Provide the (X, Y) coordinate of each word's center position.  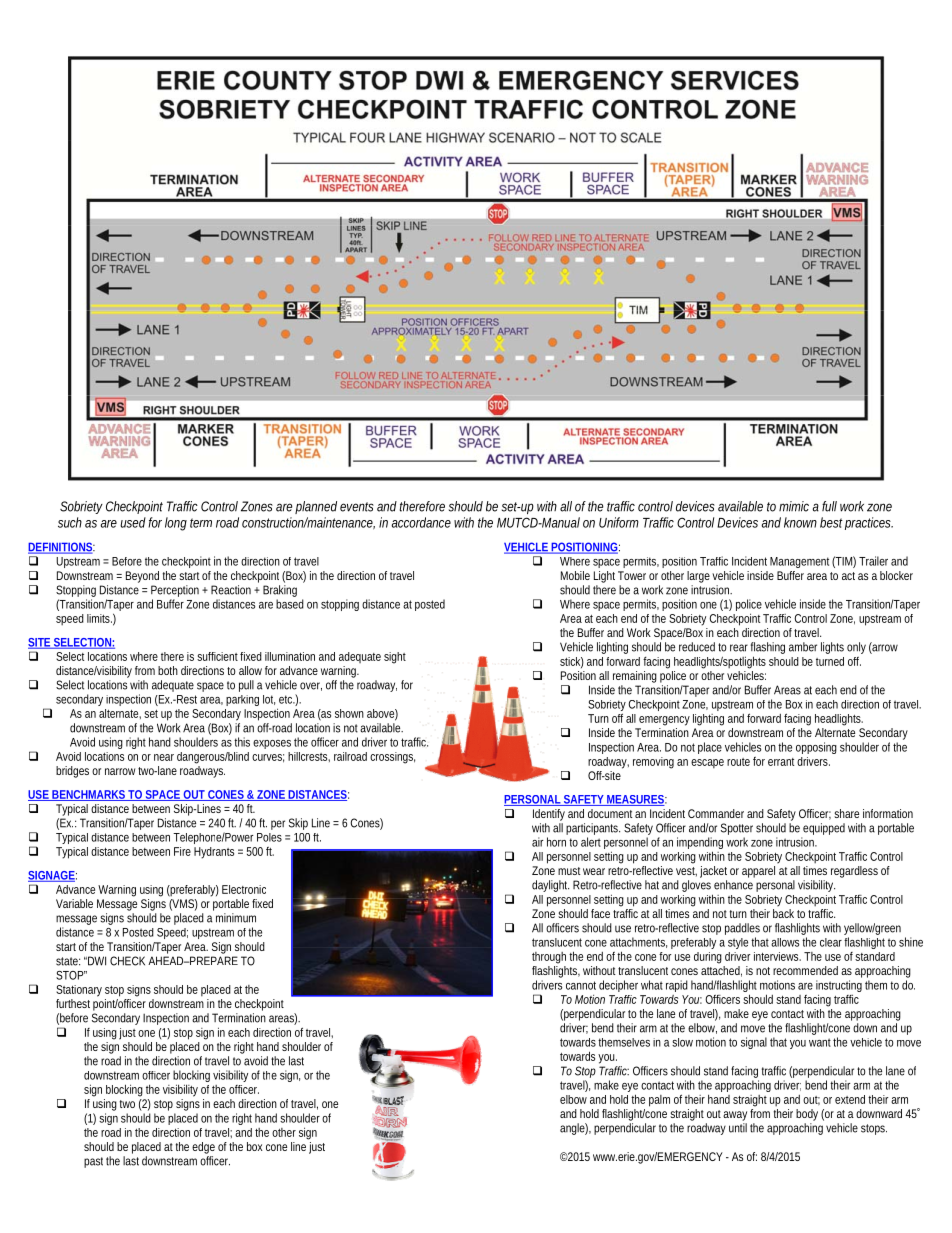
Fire (182, 851)
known (800, 522)
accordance (421, 522)
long (176, 524)
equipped (824, 829)
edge (203, 1148)
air (537, 842)
